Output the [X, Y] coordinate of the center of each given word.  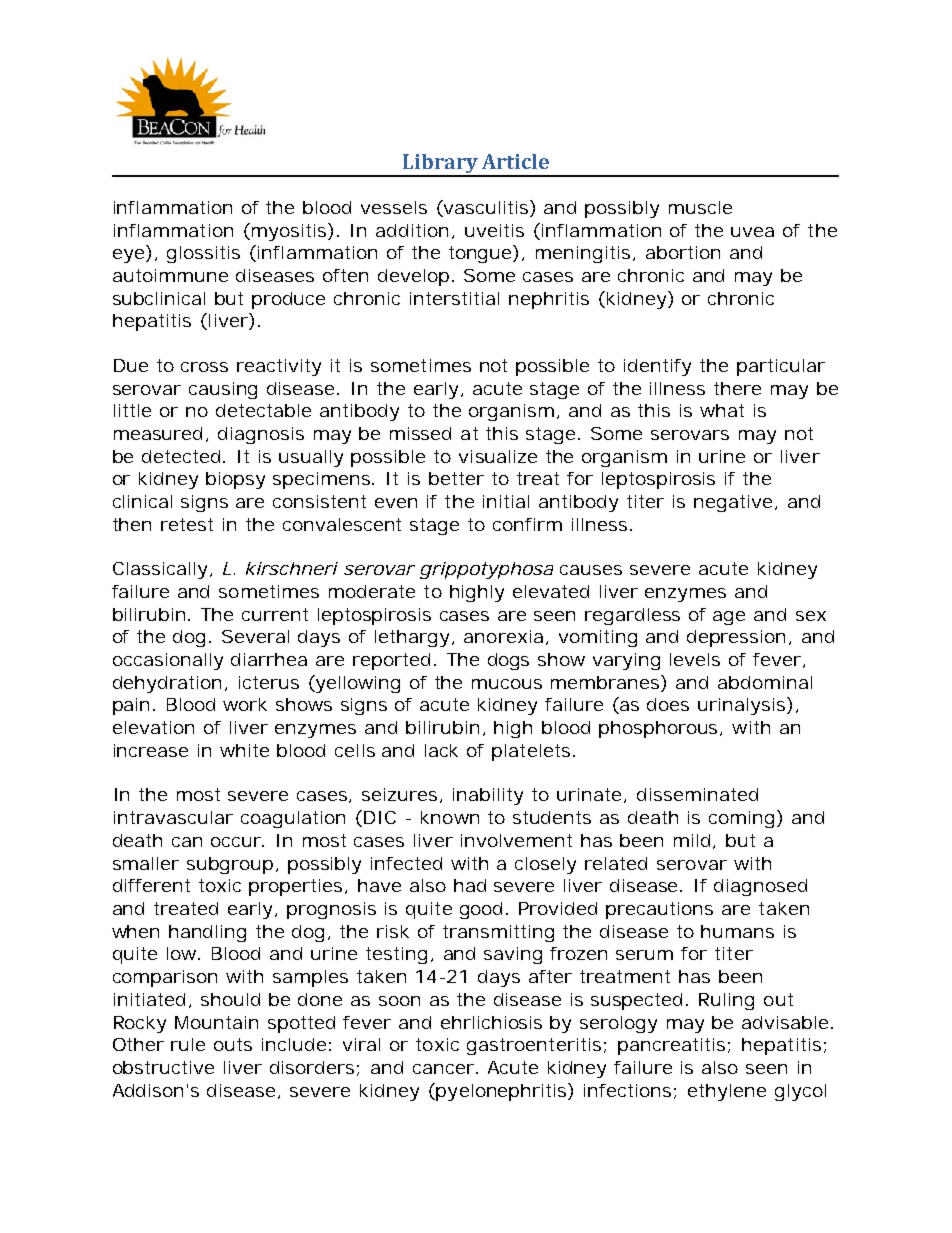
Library [440, 165]
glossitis [203, 254]
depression [736, 638]
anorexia [503, 636]
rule [188, 1044]
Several [255, 636]
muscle [700, 207]
